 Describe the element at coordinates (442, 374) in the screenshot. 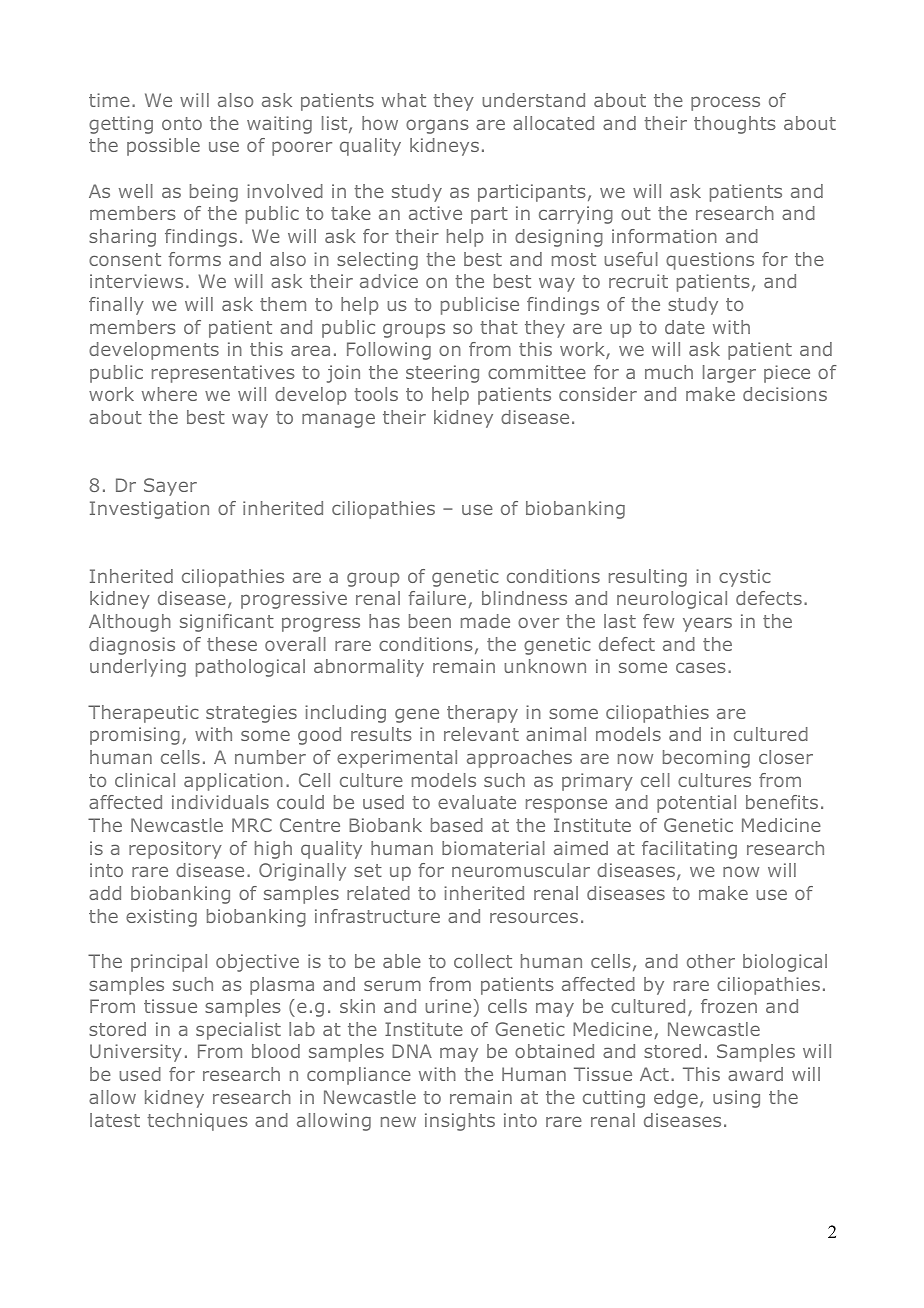

I see `steering` at that location.
